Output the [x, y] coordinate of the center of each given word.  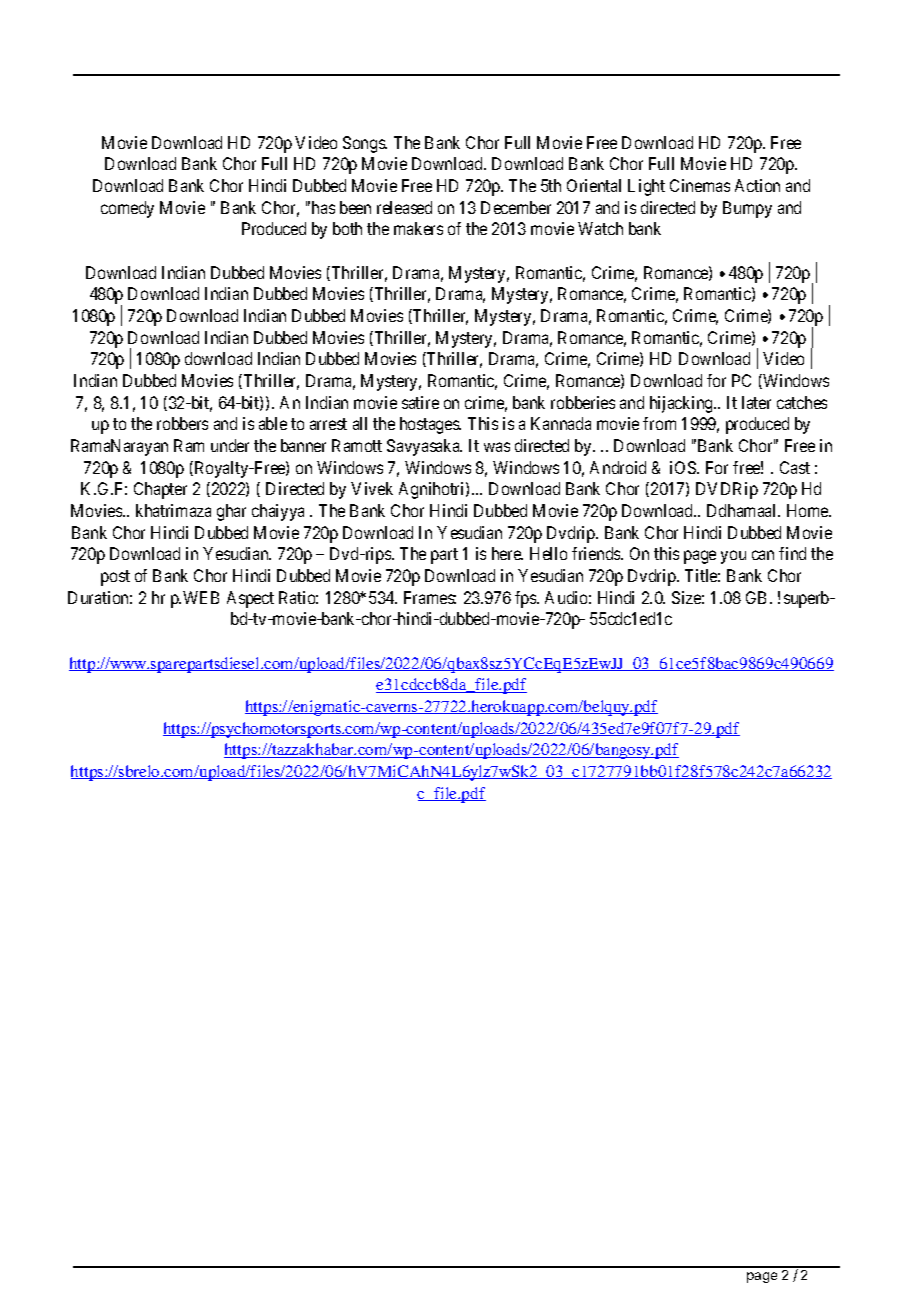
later [756, 402]
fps [526, 599]
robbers [182, 423]
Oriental [594, 185]
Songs [365, 144]
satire [420, 402]
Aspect [250, 599]
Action [757, 185]
